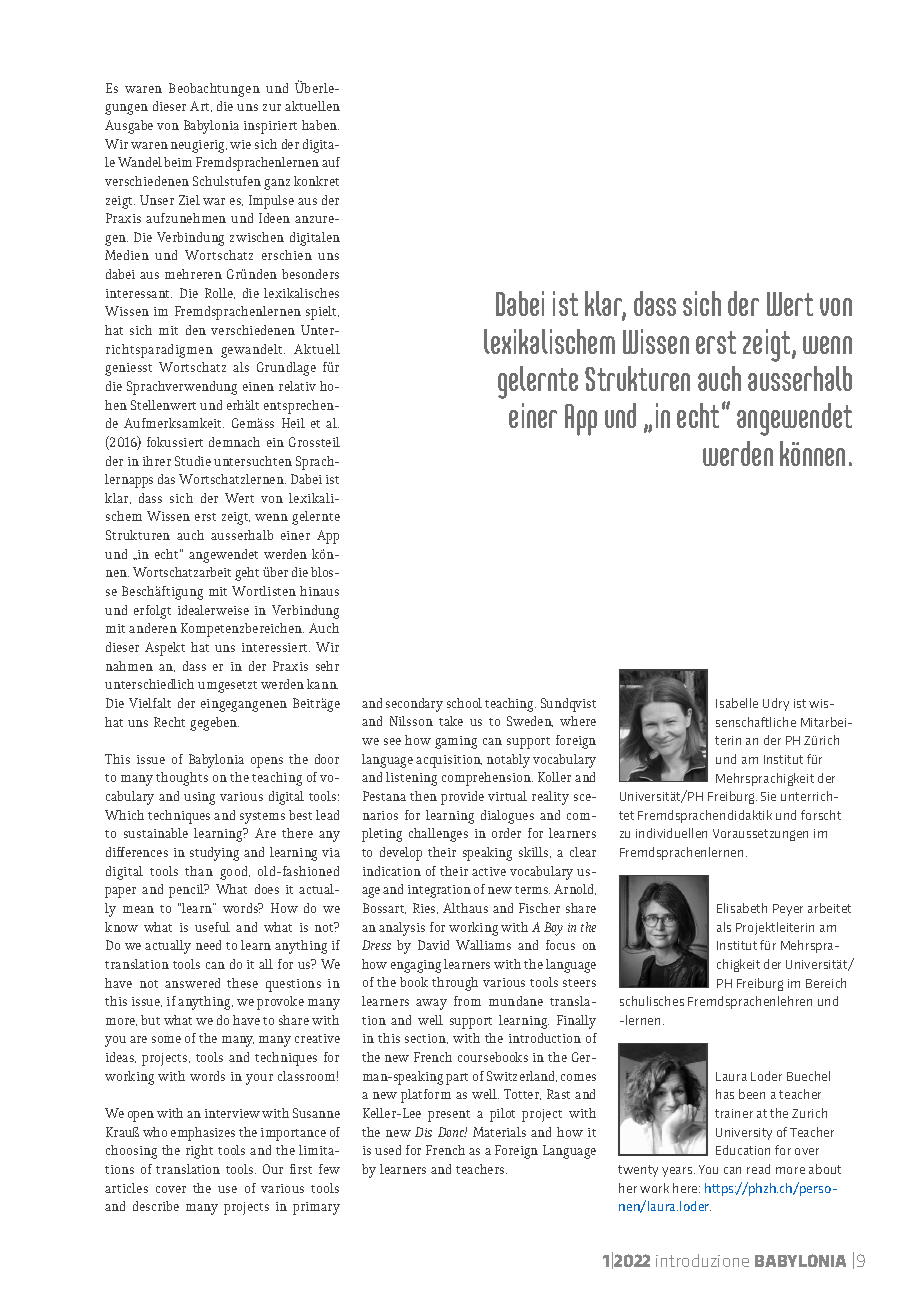 This screenshot has height=1308, width=924. What do you see at coordinates (737, 703) in the screenshot?
I see `Isabelle` at bounding box center [737, 703].
